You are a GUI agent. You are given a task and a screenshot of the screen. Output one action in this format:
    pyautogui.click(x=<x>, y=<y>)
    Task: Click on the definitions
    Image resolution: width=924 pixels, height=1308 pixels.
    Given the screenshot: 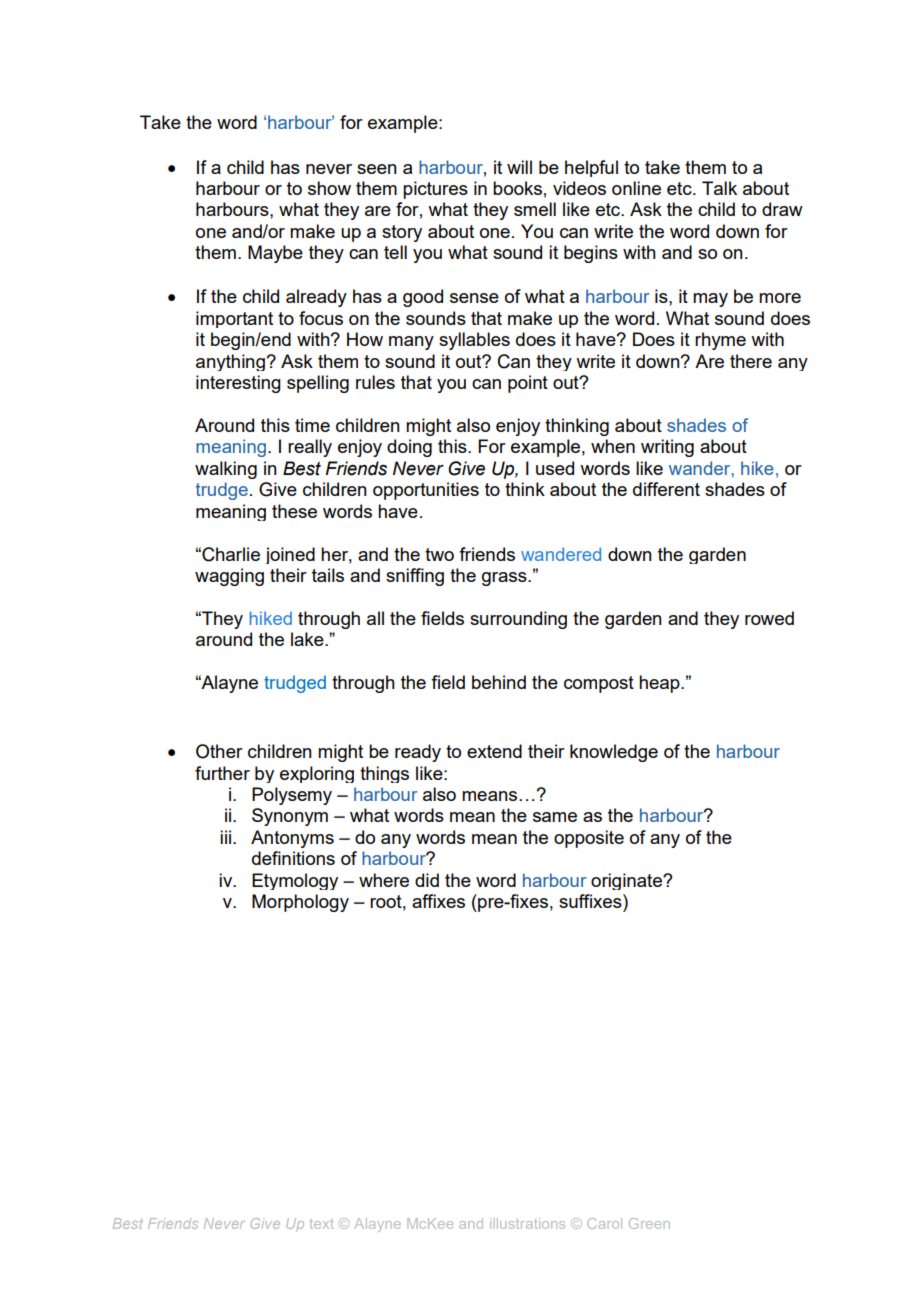 What is the action you would take?
    pyautogui.click(x=293, y=858)
